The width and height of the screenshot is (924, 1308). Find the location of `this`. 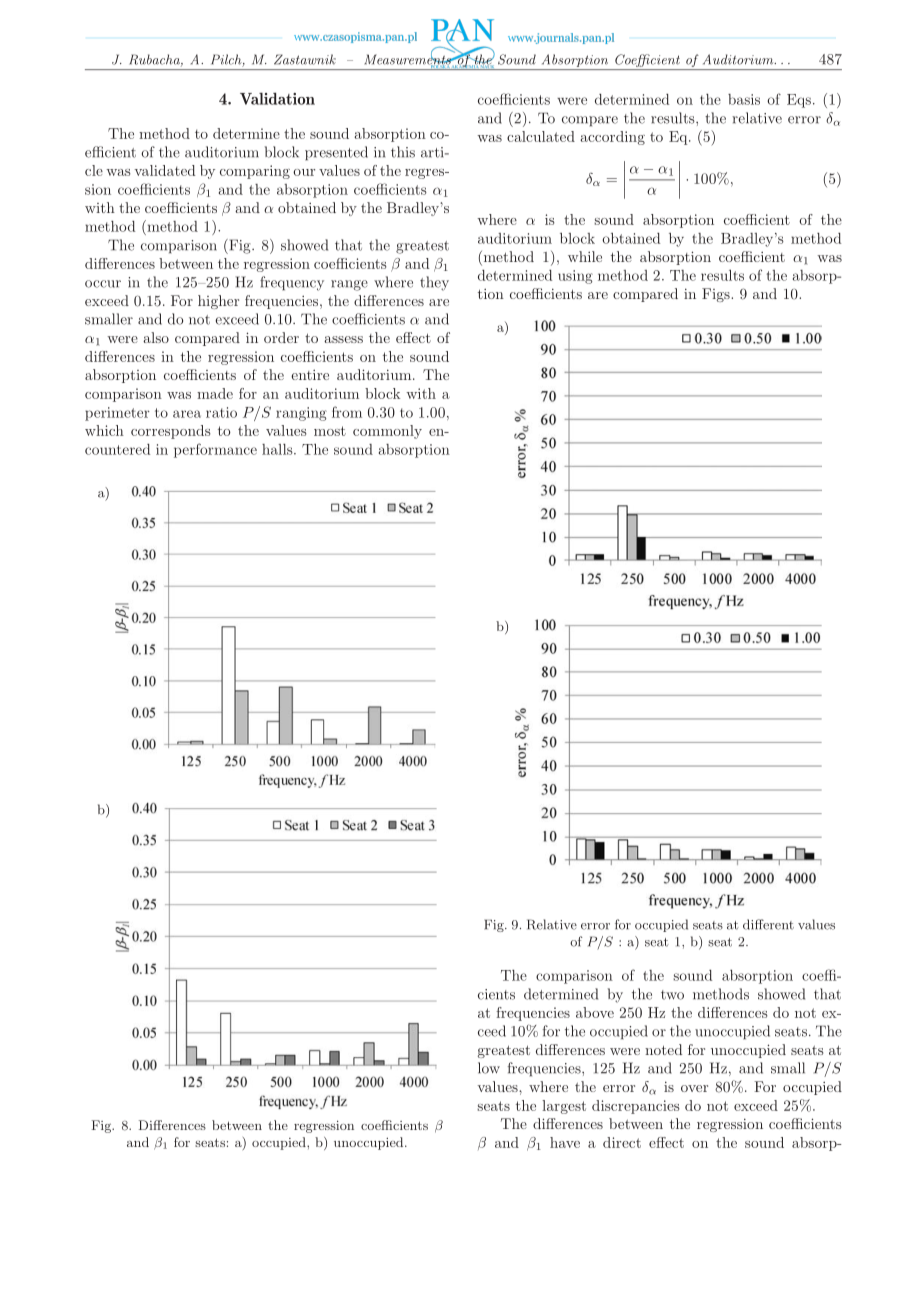

this is located at coordinates (403, 152).
